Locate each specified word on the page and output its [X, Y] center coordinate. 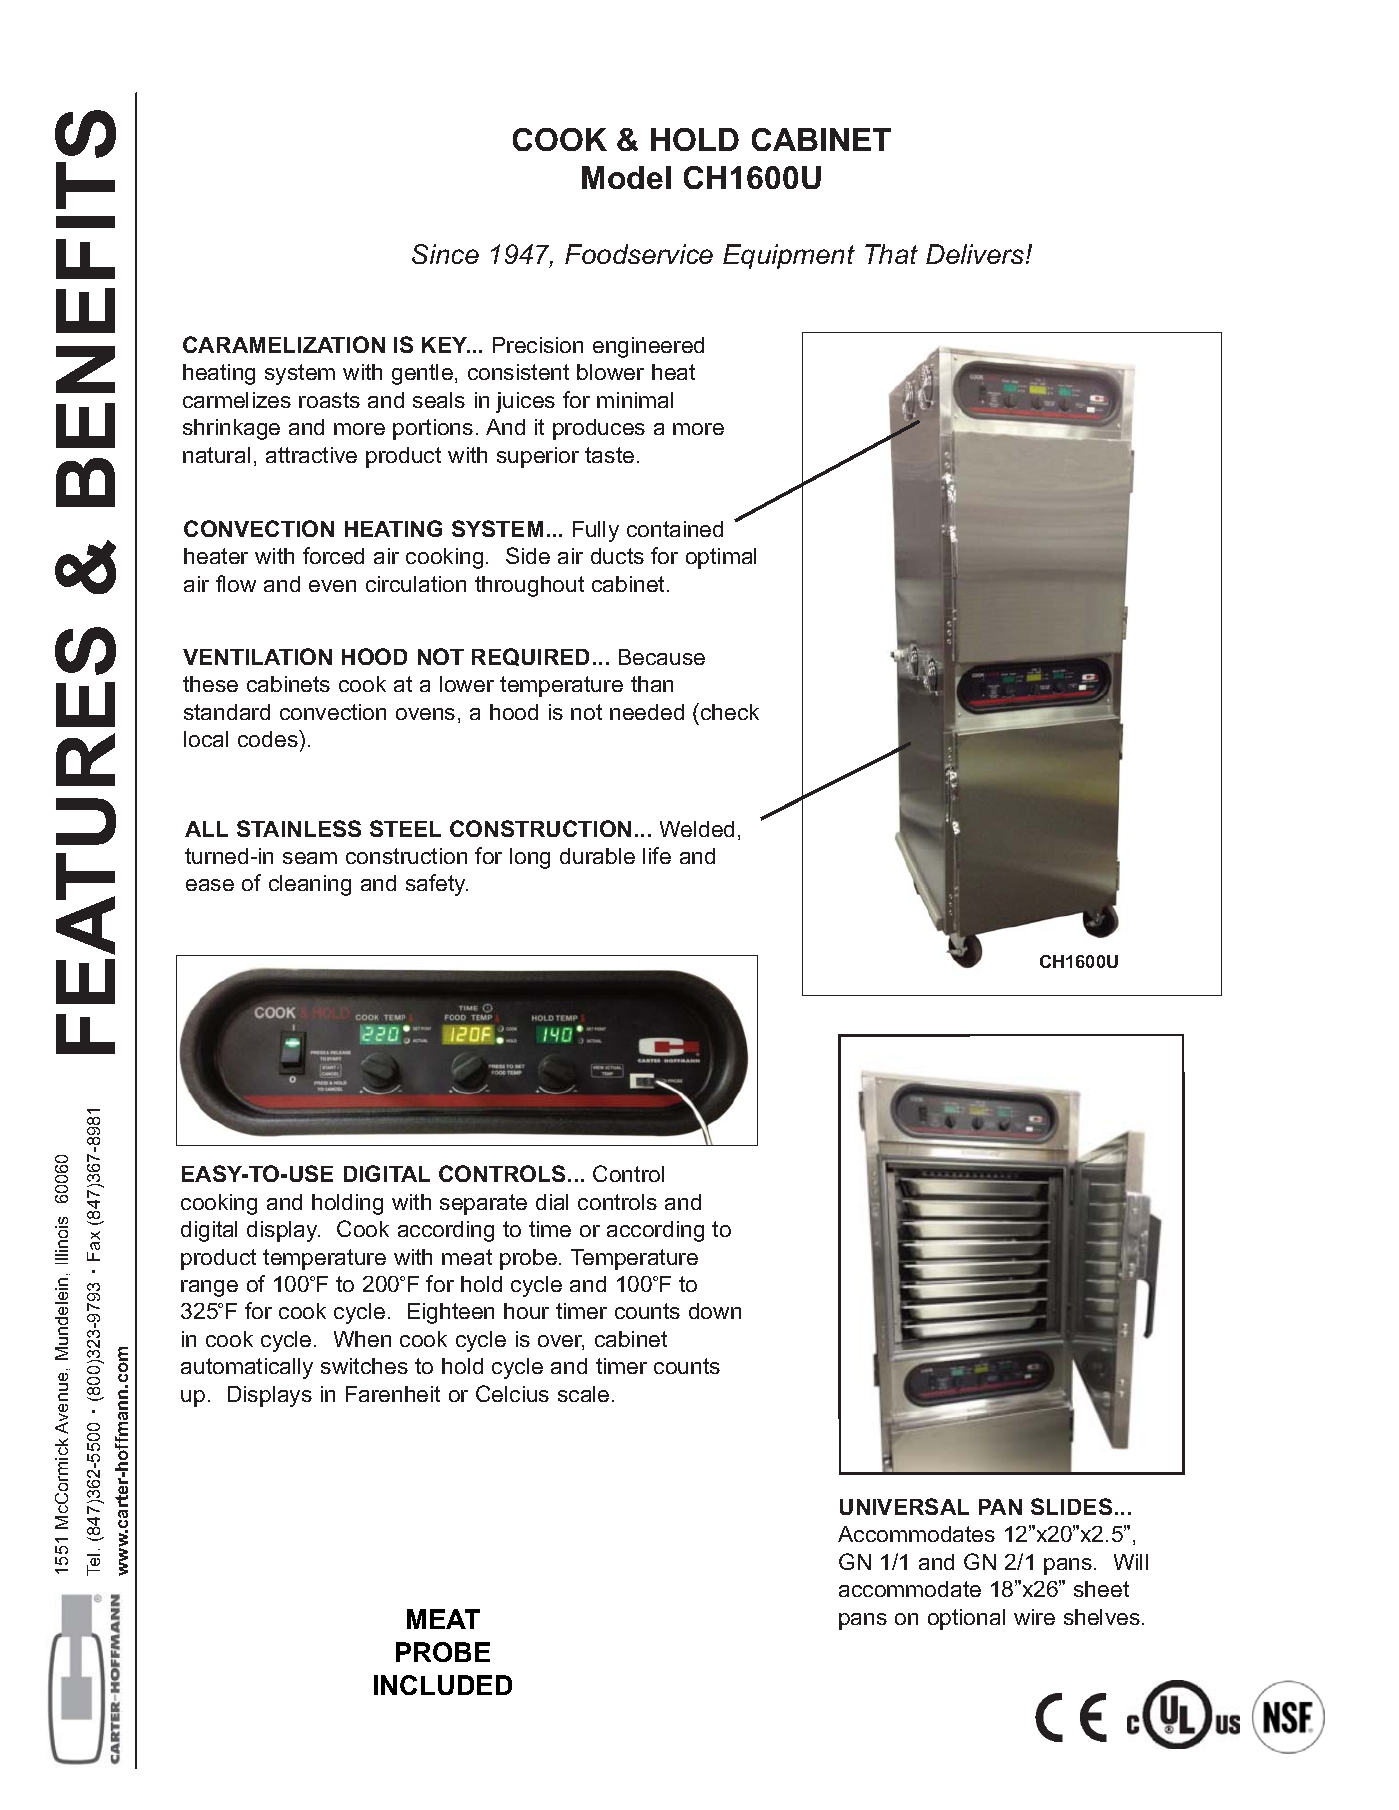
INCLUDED [443, 1685]
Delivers [976, 254]
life [657, 855]
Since [445, 254]
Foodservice [639, 254]
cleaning [310, 885]
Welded [697, 829]
